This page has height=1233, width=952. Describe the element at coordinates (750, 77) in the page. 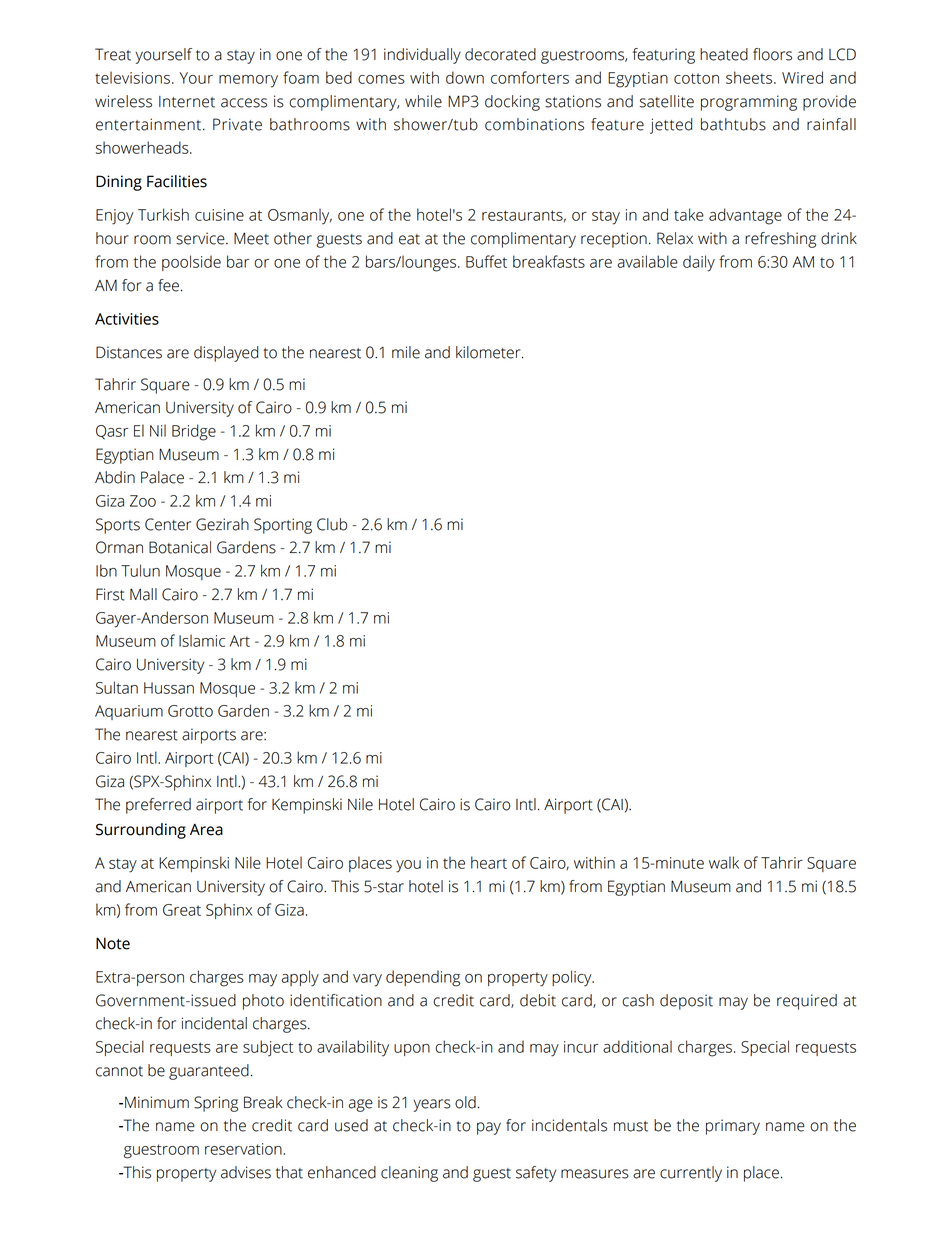

I see `sheets` at that location.
